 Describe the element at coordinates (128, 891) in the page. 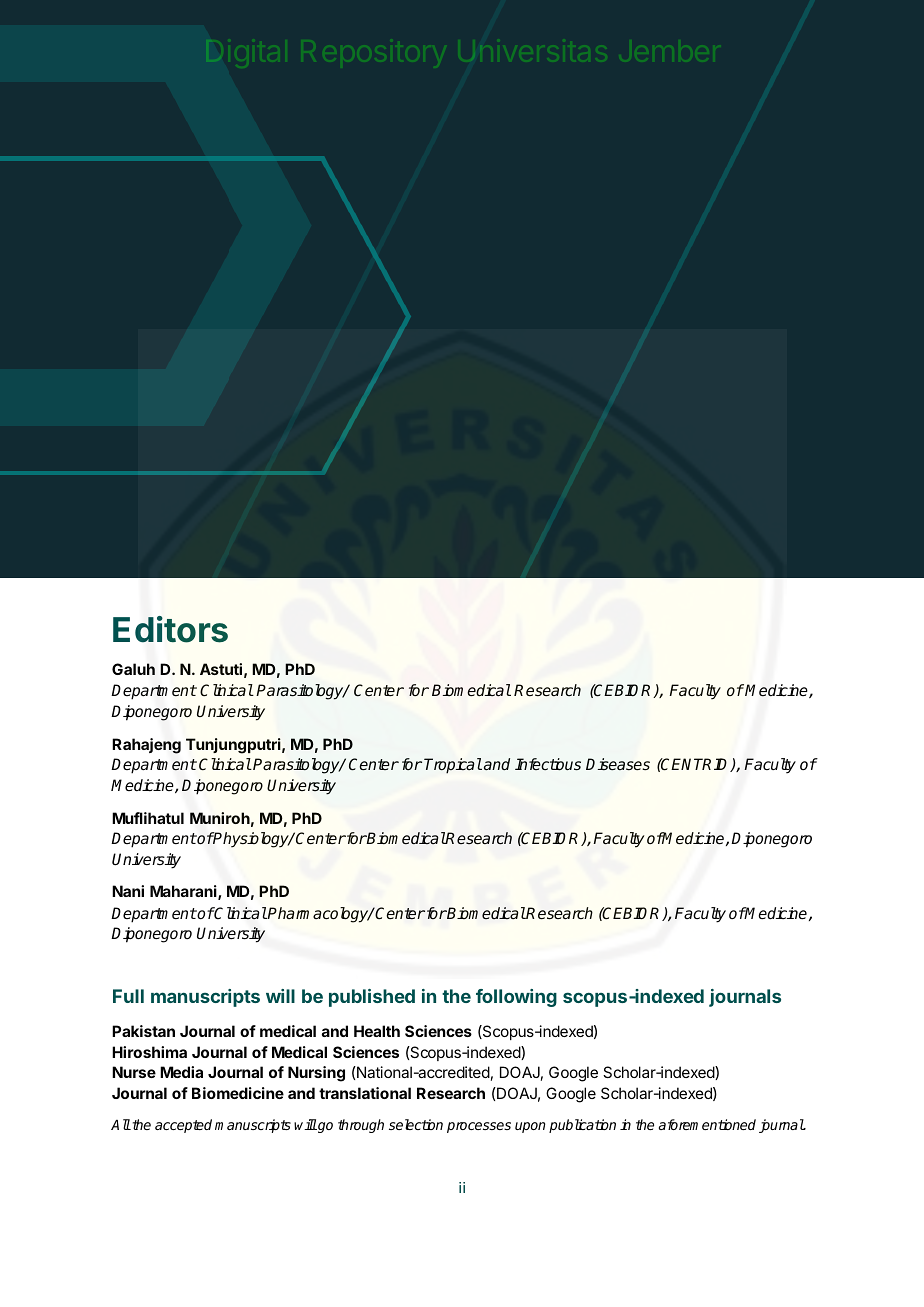

I see `Nani` at that location.
